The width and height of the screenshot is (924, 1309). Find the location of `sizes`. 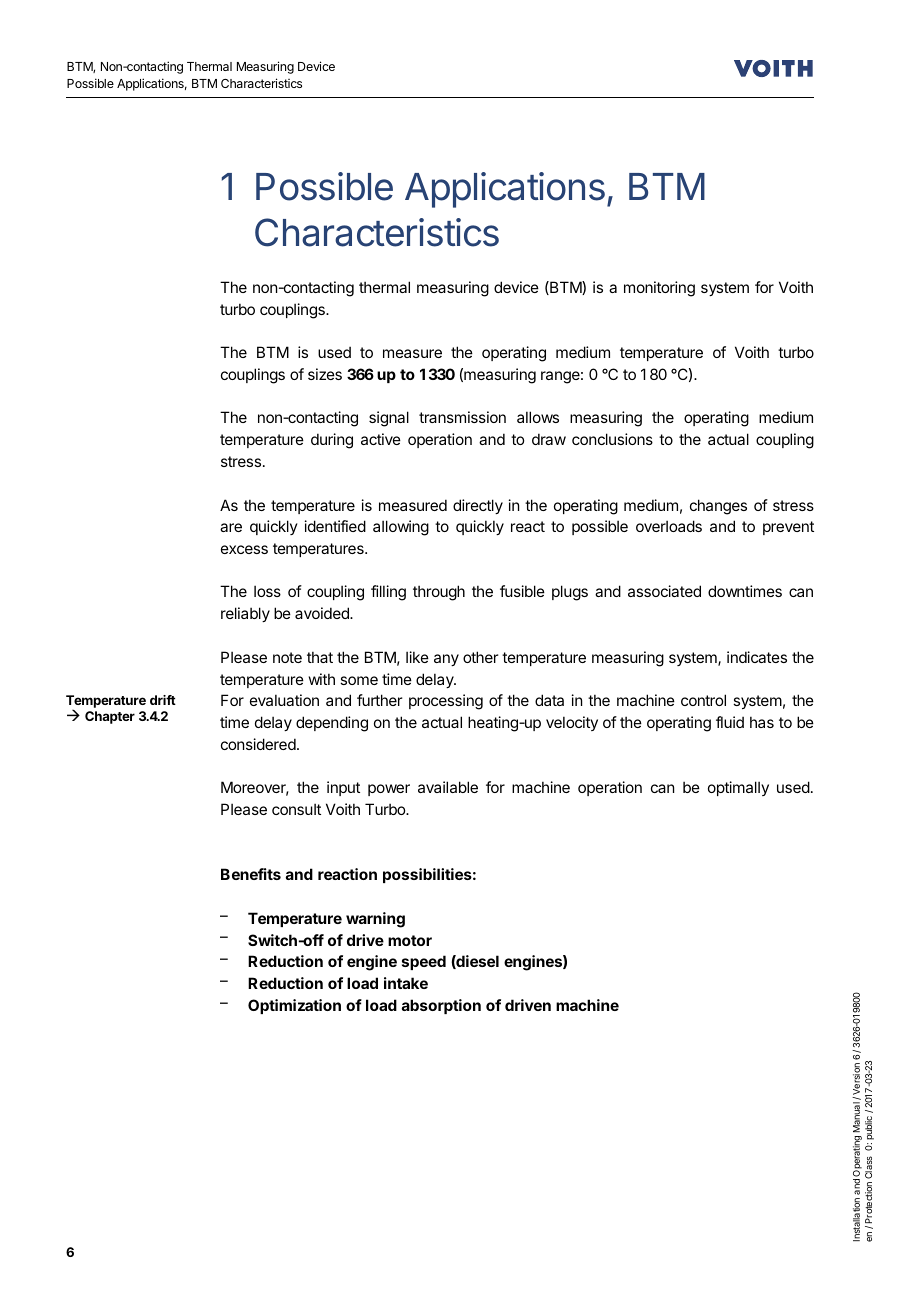

sizes is located at coordinates (325, 374).
